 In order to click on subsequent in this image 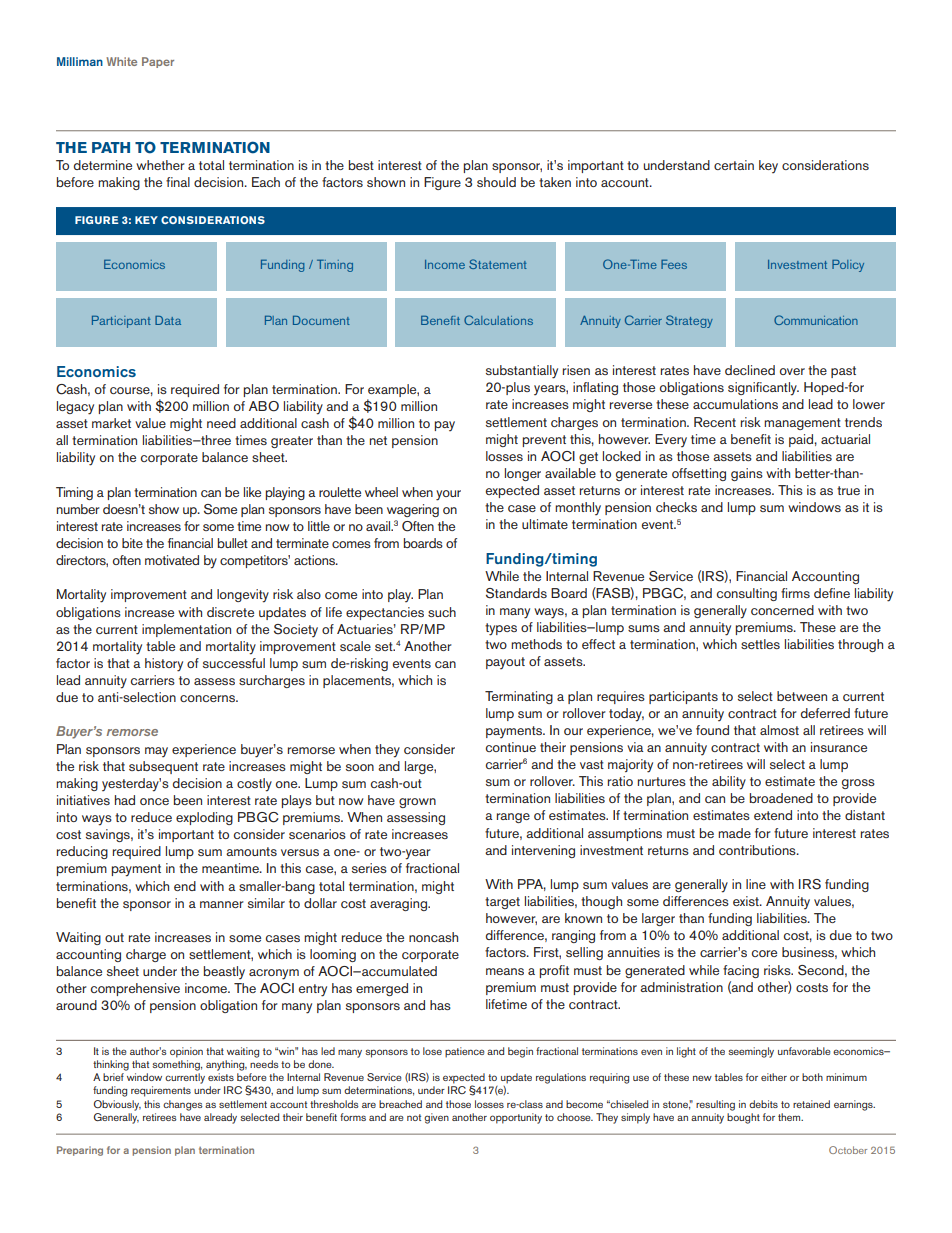, I will do `click(163, 767)`.
